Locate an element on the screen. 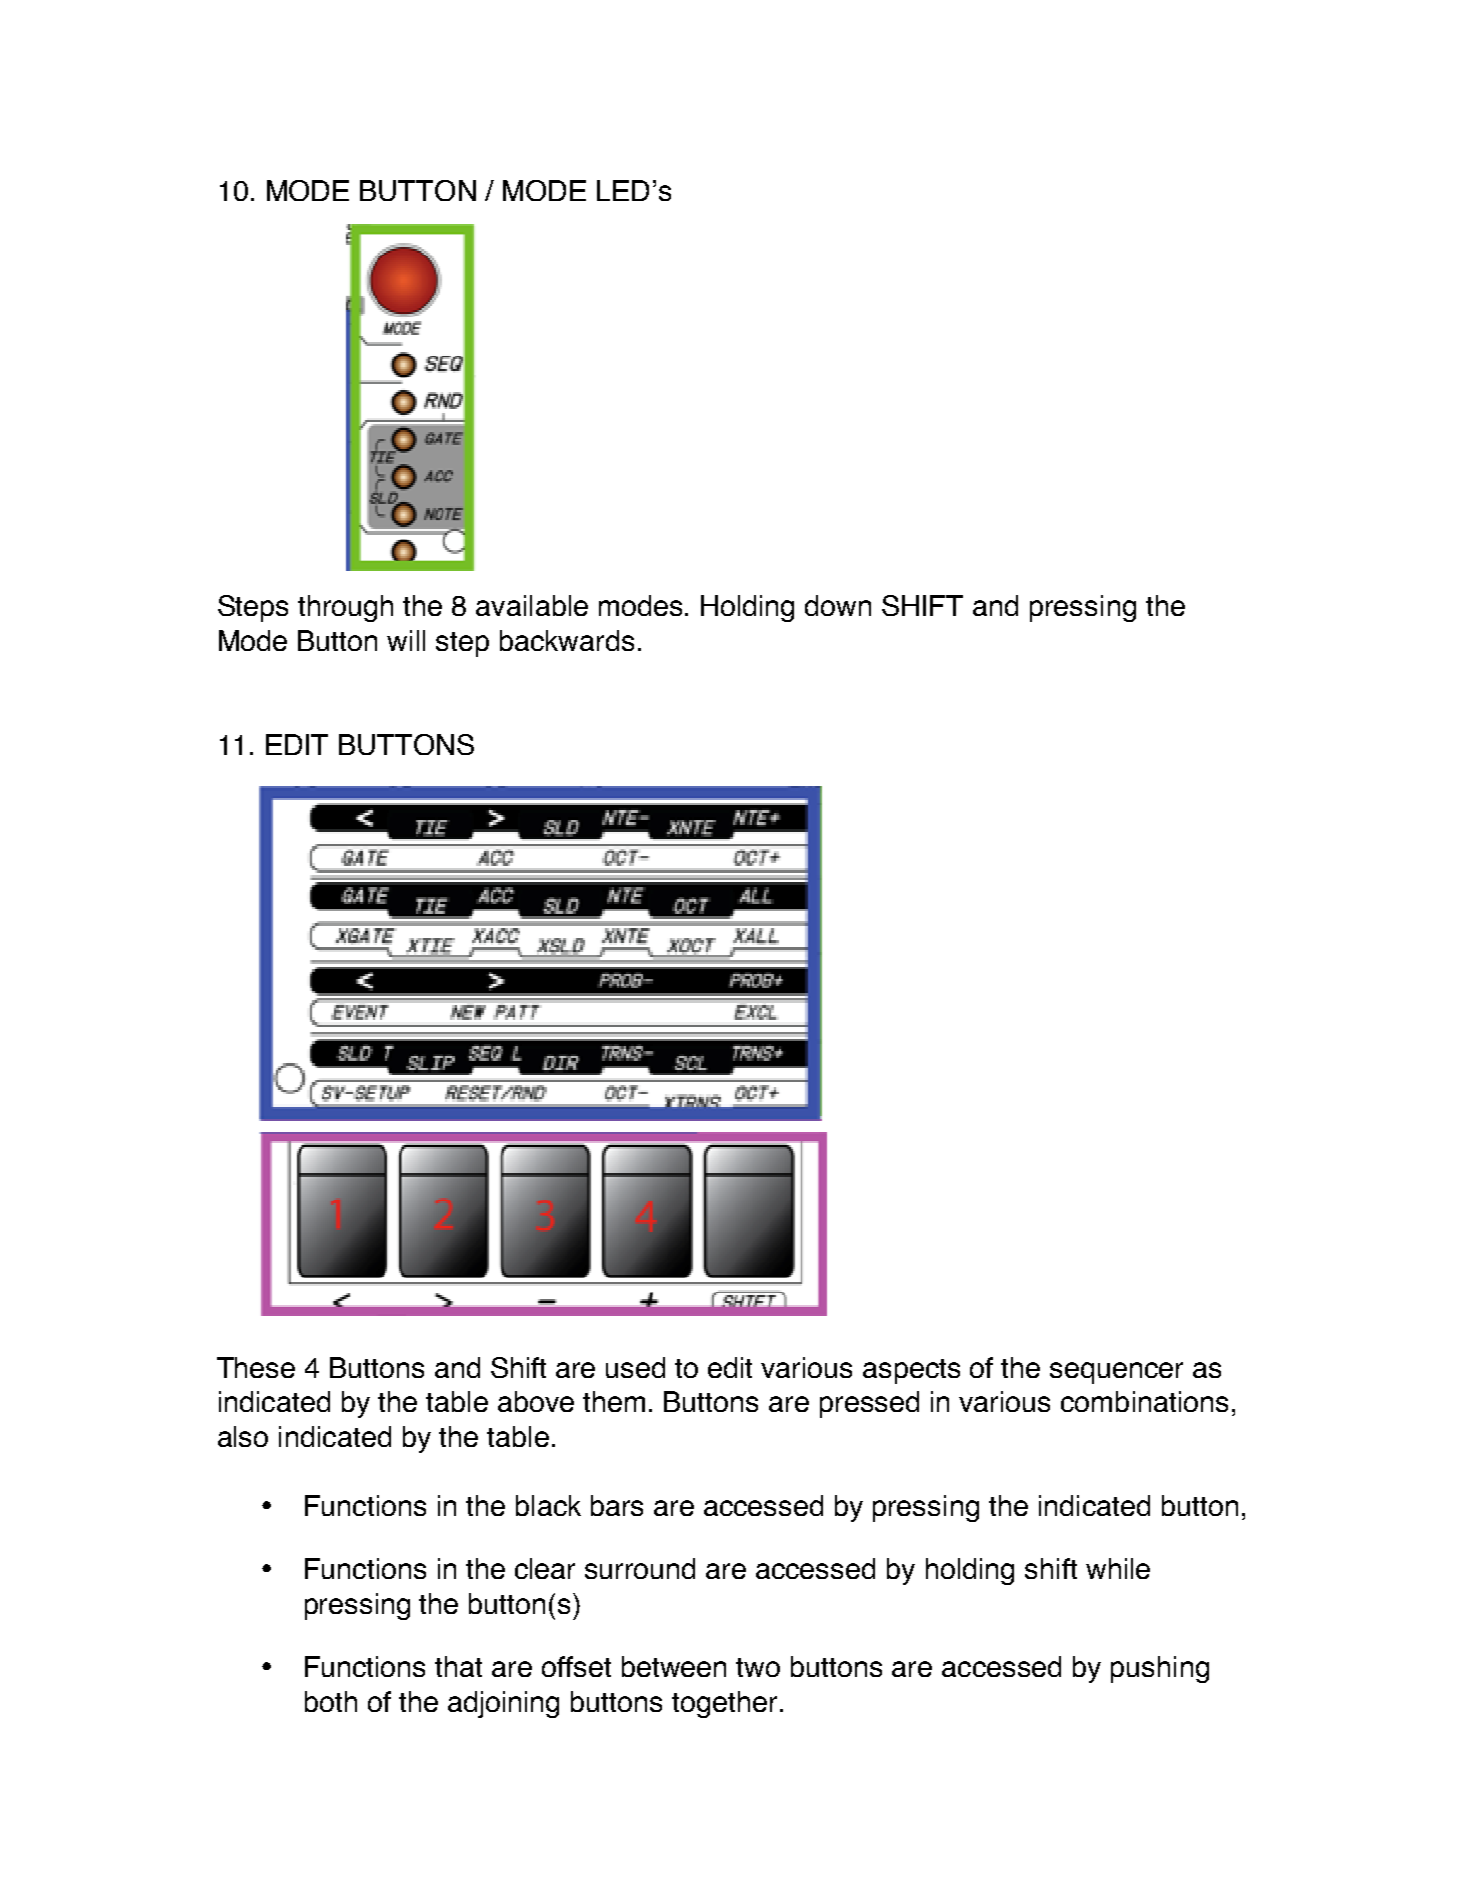  through is located at coordinates (345, 608).
